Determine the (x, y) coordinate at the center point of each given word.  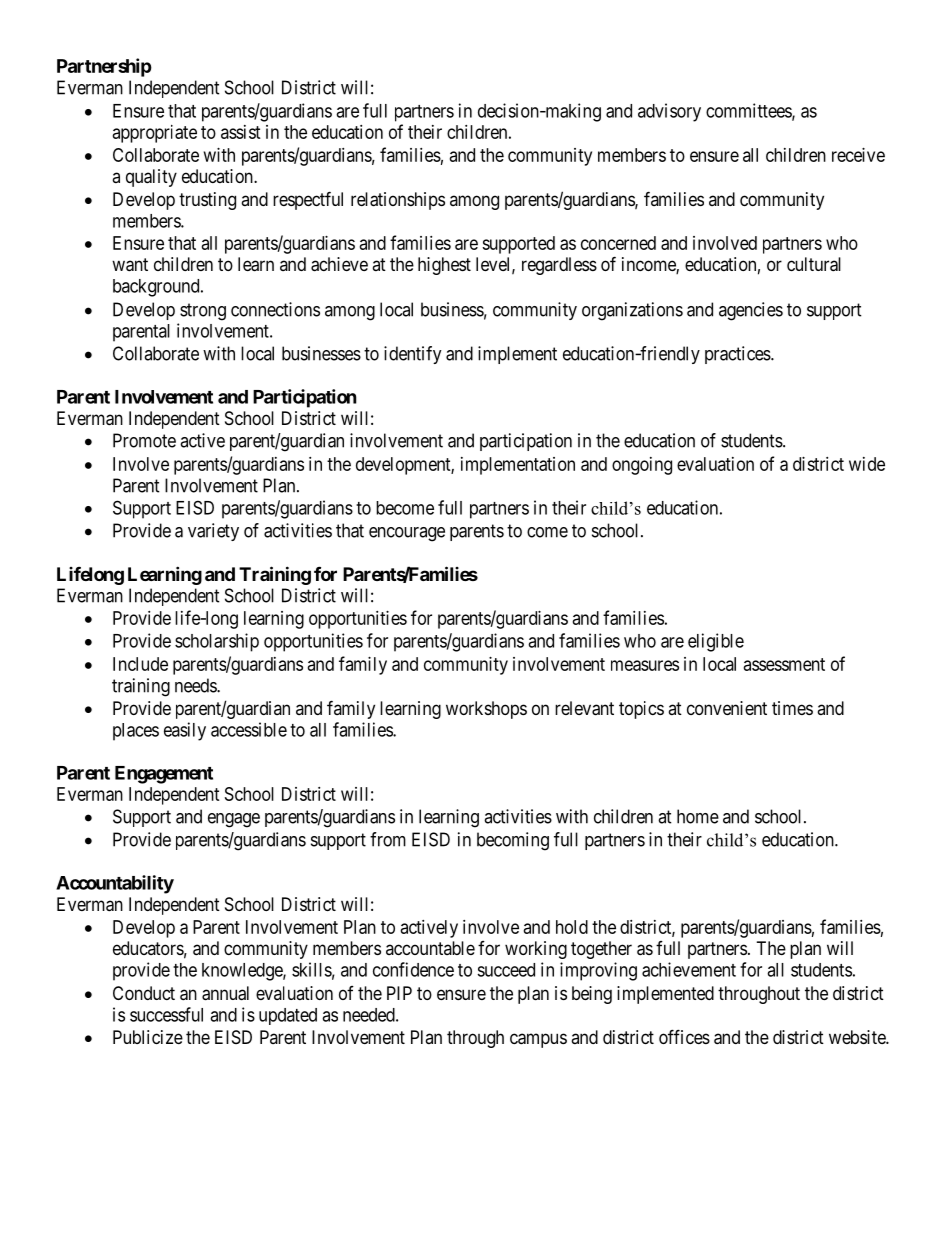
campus (538, 1040)
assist (241, 132)
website (858, 1037)
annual (225, 993)
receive (858, 155)
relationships (398, 201)
